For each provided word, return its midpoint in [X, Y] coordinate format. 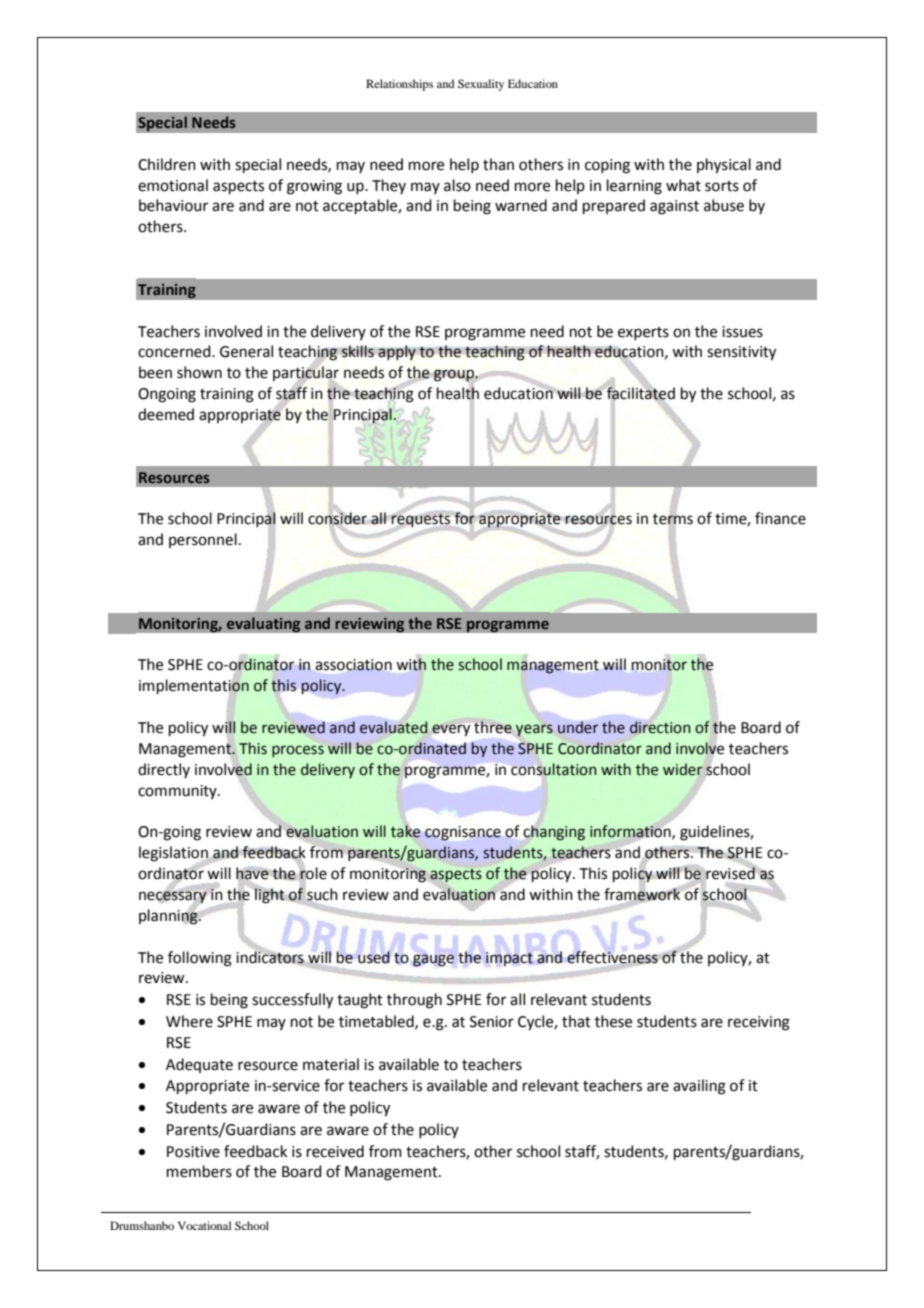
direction [660, 727]
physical [724, 166]
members [199, 1171]
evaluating [263, 625]
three [493, 727]
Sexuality [481, 85]
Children [167, 164]
